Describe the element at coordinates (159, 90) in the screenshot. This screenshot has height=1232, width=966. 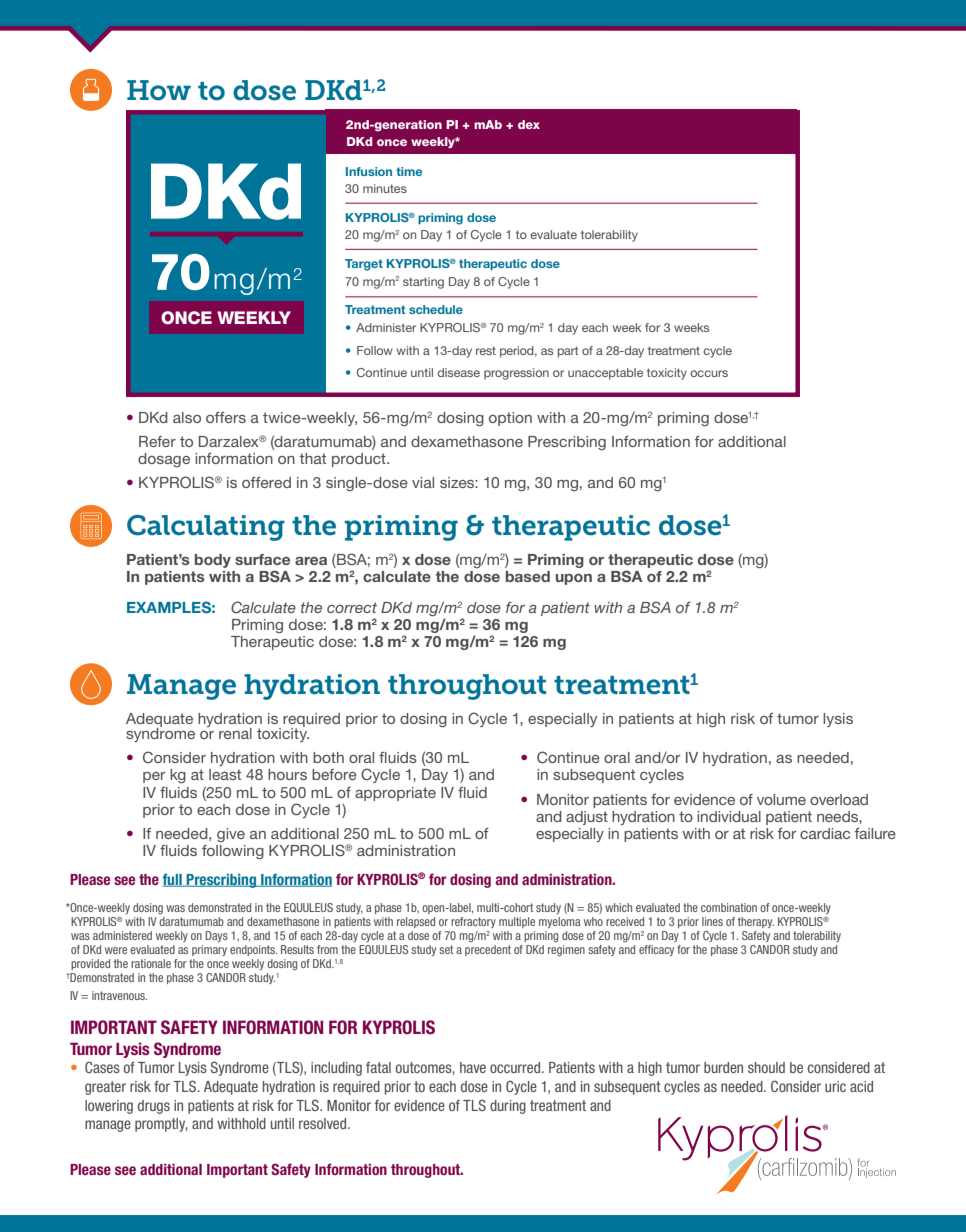
I see `How` at that location.
